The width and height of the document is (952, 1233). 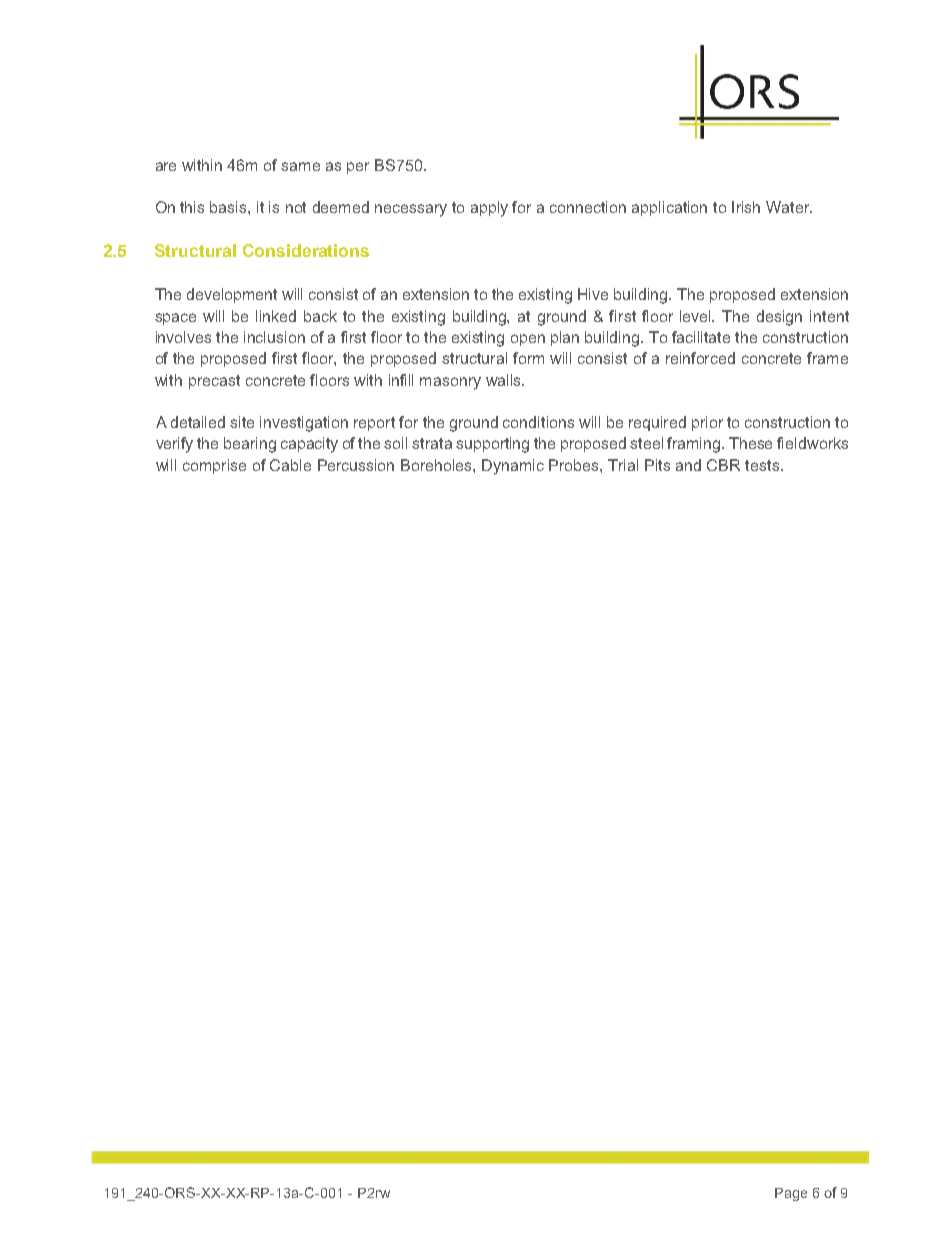 I want to click on Page, so click(x=791, y=1194).
